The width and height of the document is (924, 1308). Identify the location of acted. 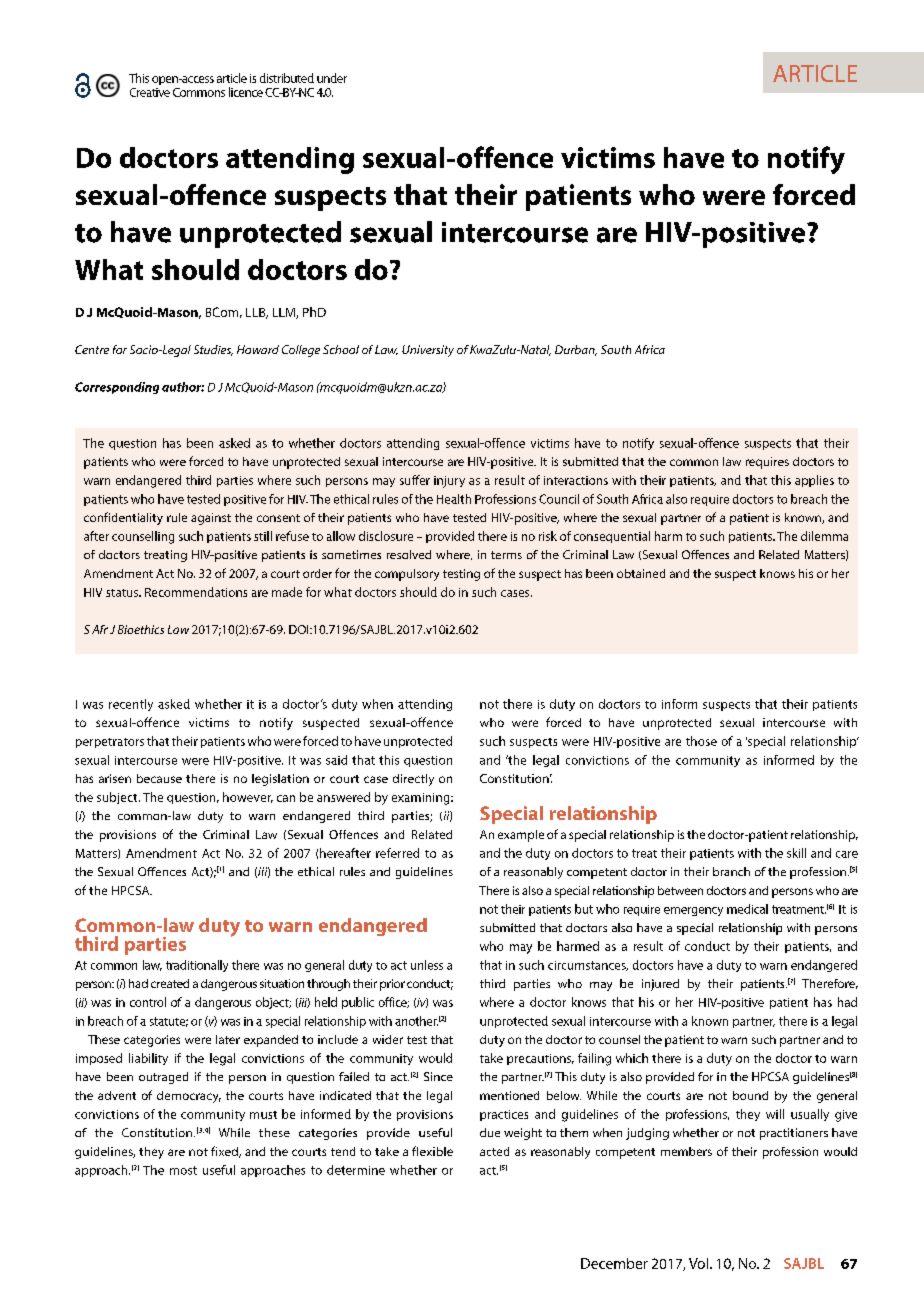
(494, 1151).
